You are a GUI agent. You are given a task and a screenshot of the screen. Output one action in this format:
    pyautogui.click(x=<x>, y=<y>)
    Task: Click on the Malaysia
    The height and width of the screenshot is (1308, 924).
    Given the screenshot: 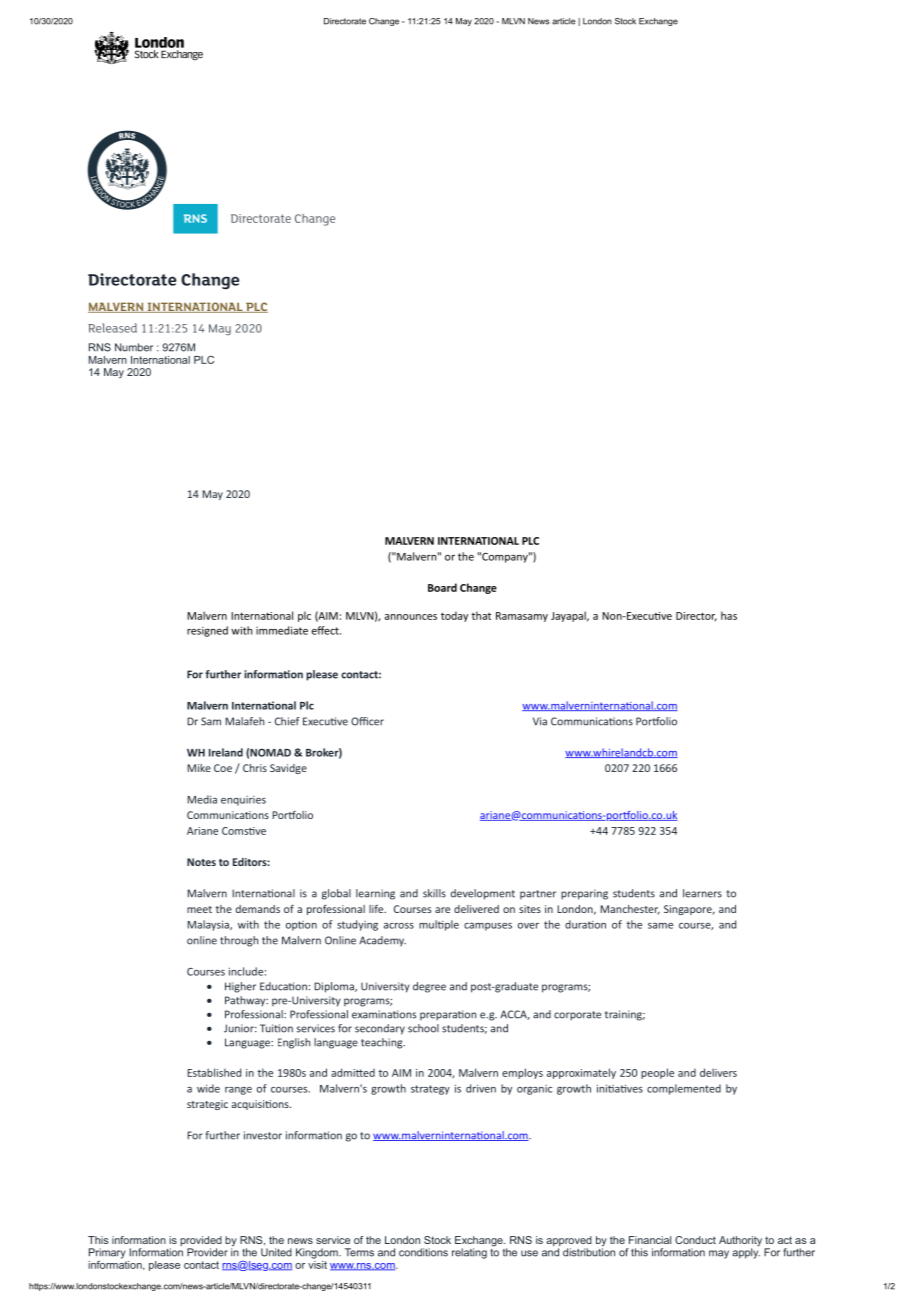 What is the action you would take?
    pyautogui.click(x=209, y=925)
